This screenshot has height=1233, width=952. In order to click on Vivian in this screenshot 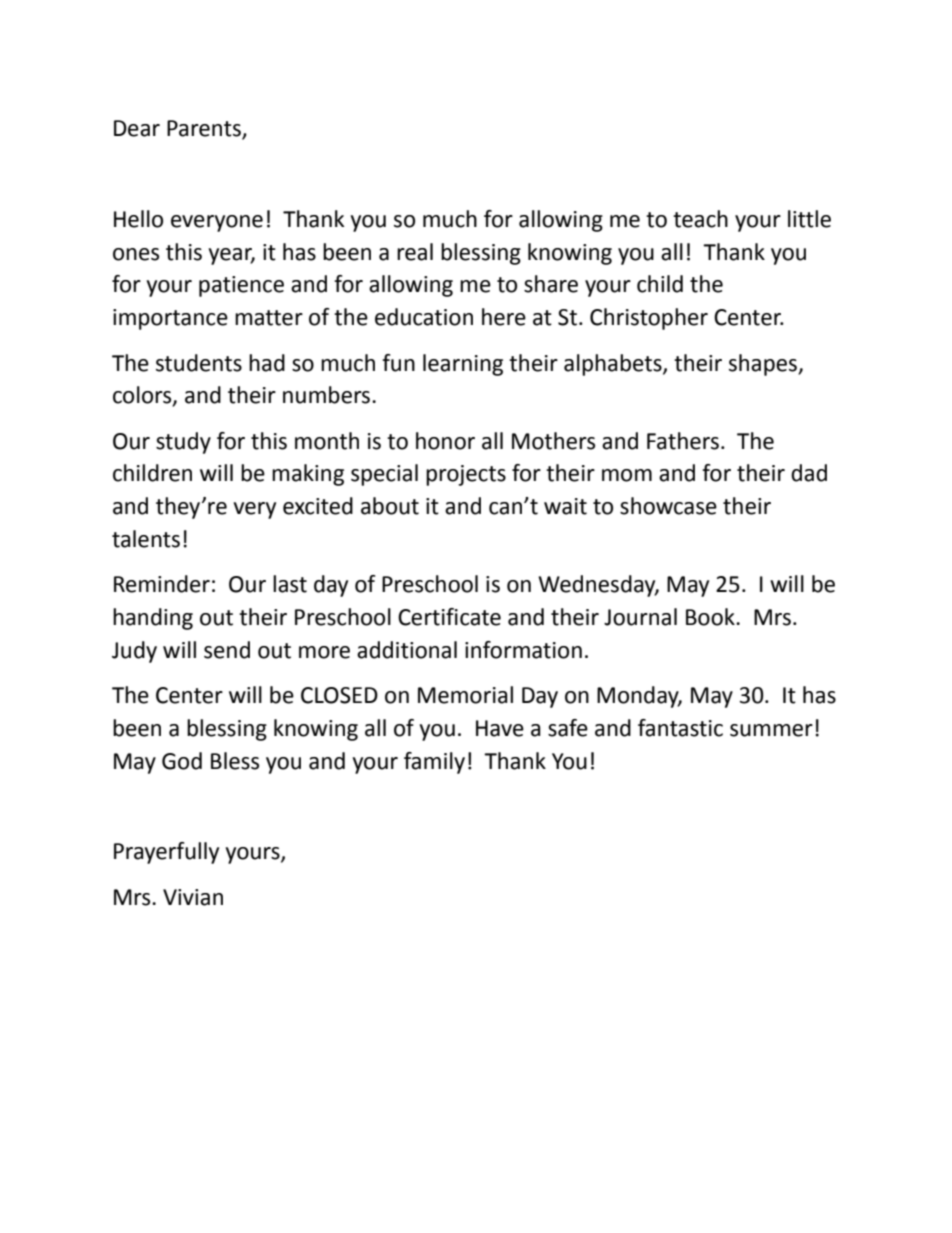, I will do `click(193, 897)`.
